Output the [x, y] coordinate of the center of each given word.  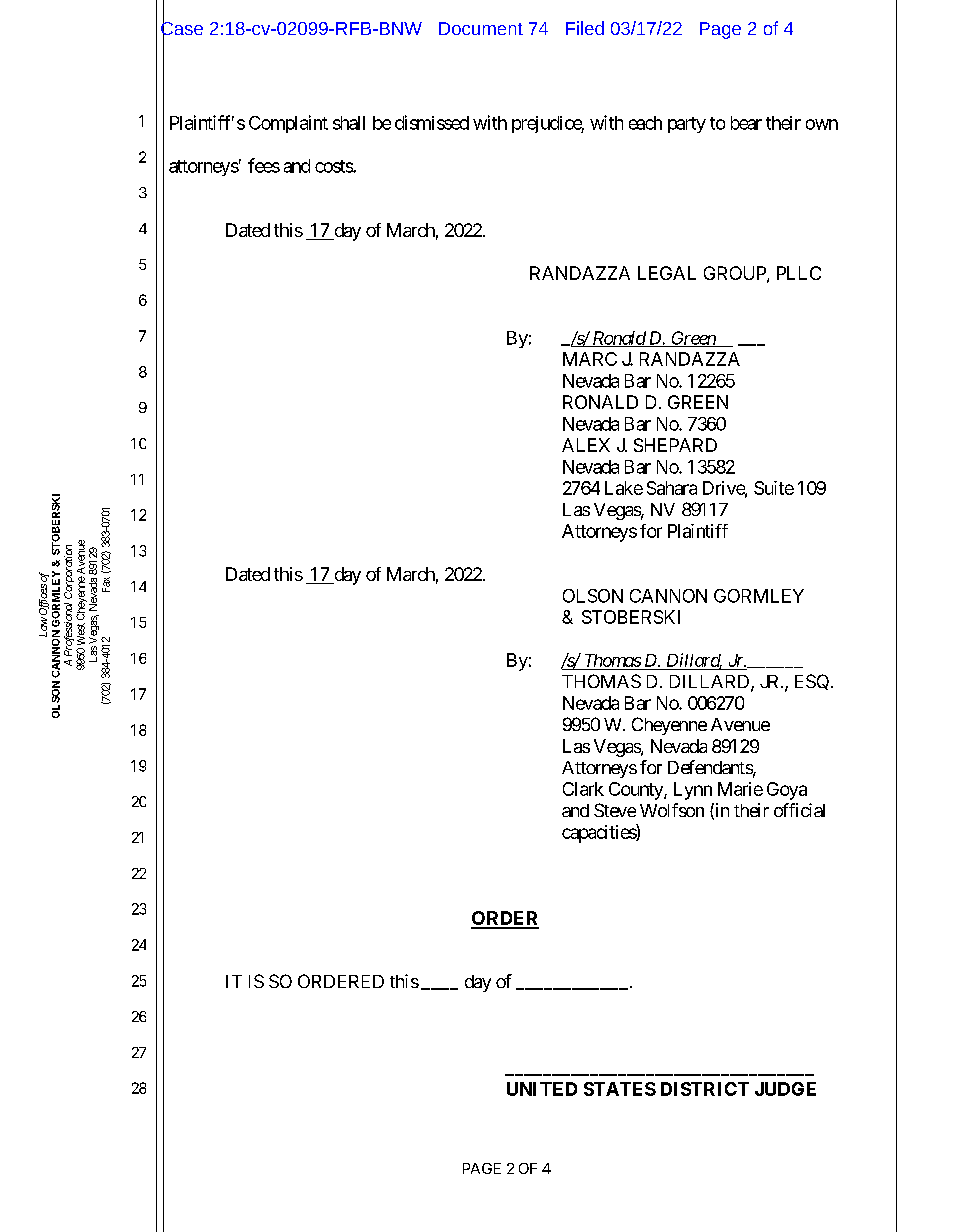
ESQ [812, 682]
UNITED [542, 1089]
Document [481, 28]
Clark [583, 789]
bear [746, 123]
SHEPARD [675, 445]
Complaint [288, 124]
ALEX [586, 445]
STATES [620, 1089]
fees [264, 165]
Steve [615, 810]
